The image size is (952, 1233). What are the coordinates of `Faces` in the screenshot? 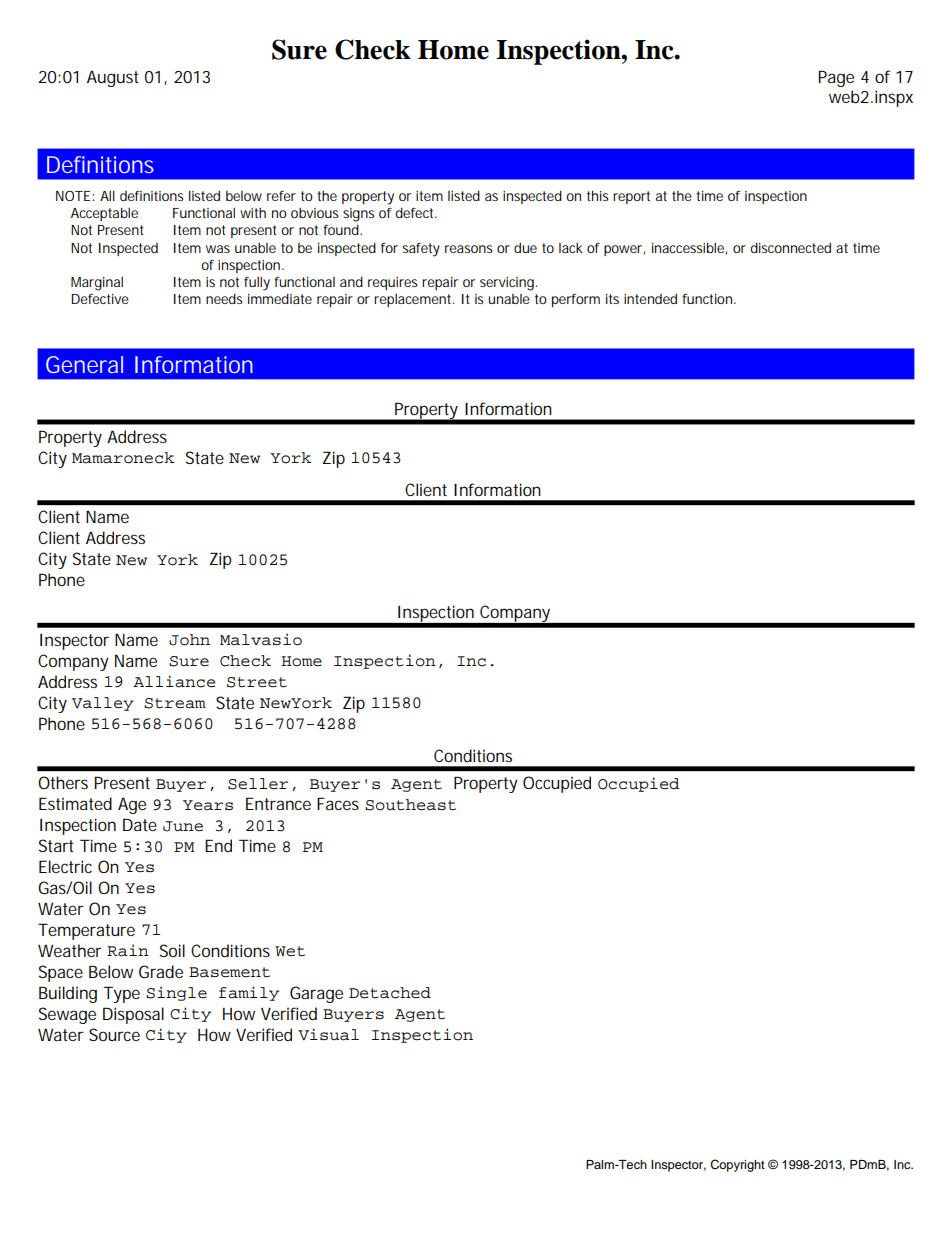 It's located at (338, 803).
